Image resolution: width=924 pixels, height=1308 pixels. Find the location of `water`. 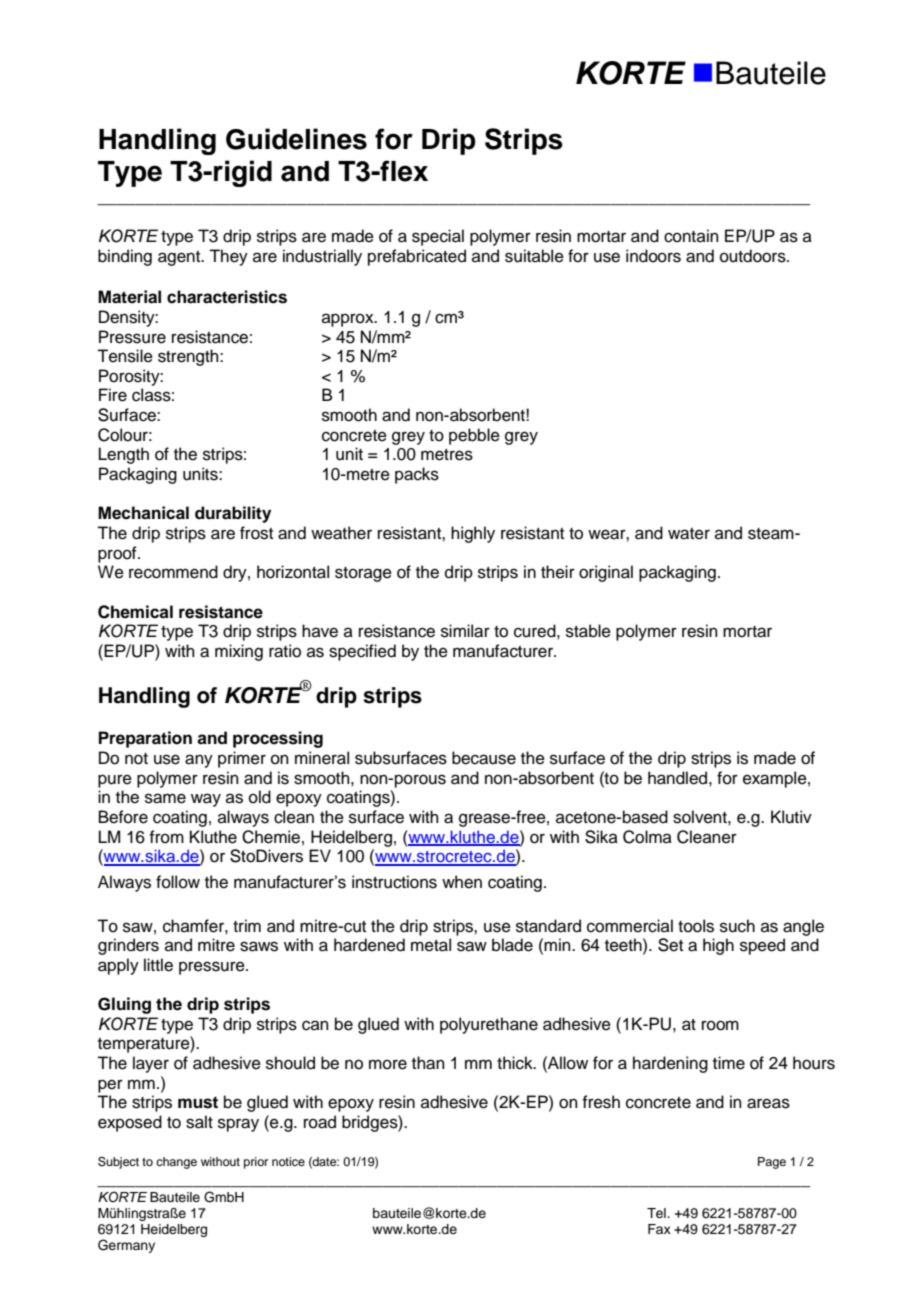

water is located at coordinates (689, 534).
